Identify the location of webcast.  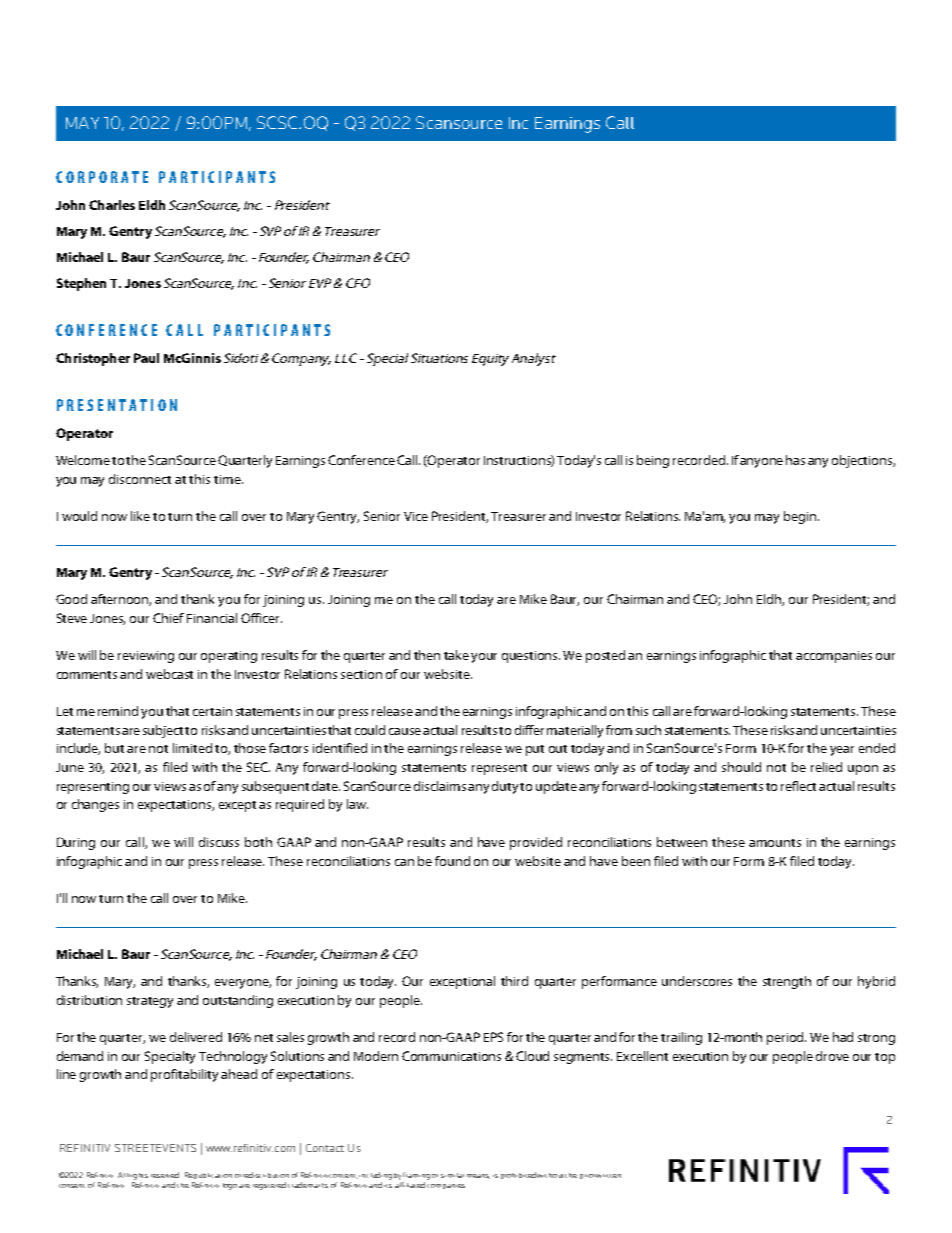
(169, 674).
